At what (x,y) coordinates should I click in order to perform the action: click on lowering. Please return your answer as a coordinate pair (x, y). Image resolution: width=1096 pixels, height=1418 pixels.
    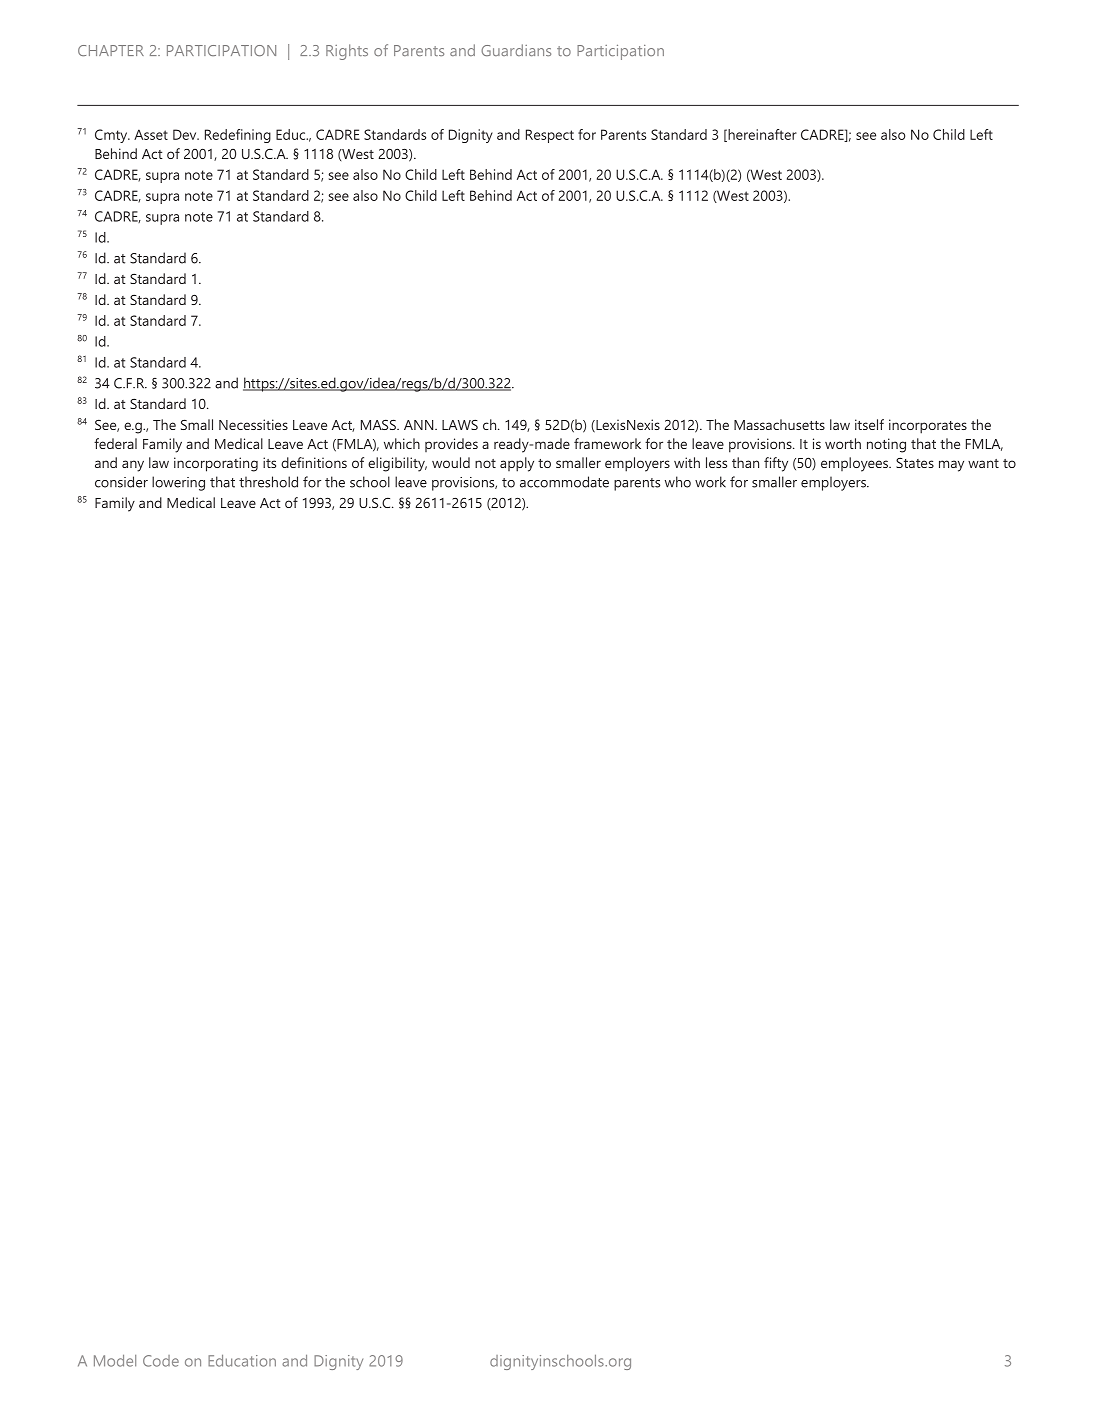
    Looking at the image, I should click on (178, 483).
